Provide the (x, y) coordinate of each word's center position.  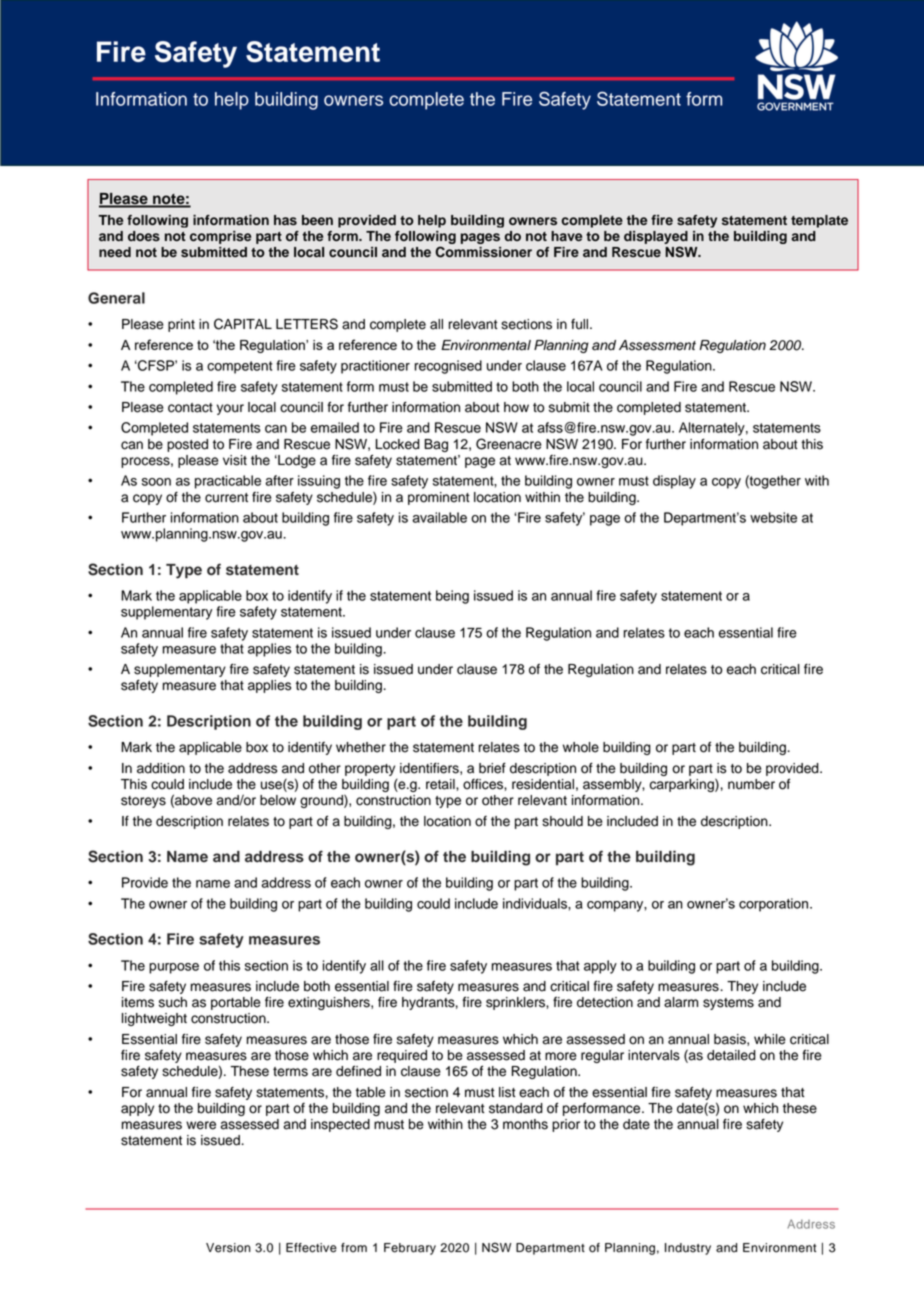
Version (228, 1248)
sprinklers (516, 1003)
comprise (220, 237)
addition (161, 768)
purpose (174, 968)
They (742, 987)
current (226, 498)
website (773, 517)
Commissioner (483, 252)
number (751, 784)
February (410, 1249)
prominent (439, 498)
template (819, 221)
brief (492, 768)
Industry (688, 1249)
